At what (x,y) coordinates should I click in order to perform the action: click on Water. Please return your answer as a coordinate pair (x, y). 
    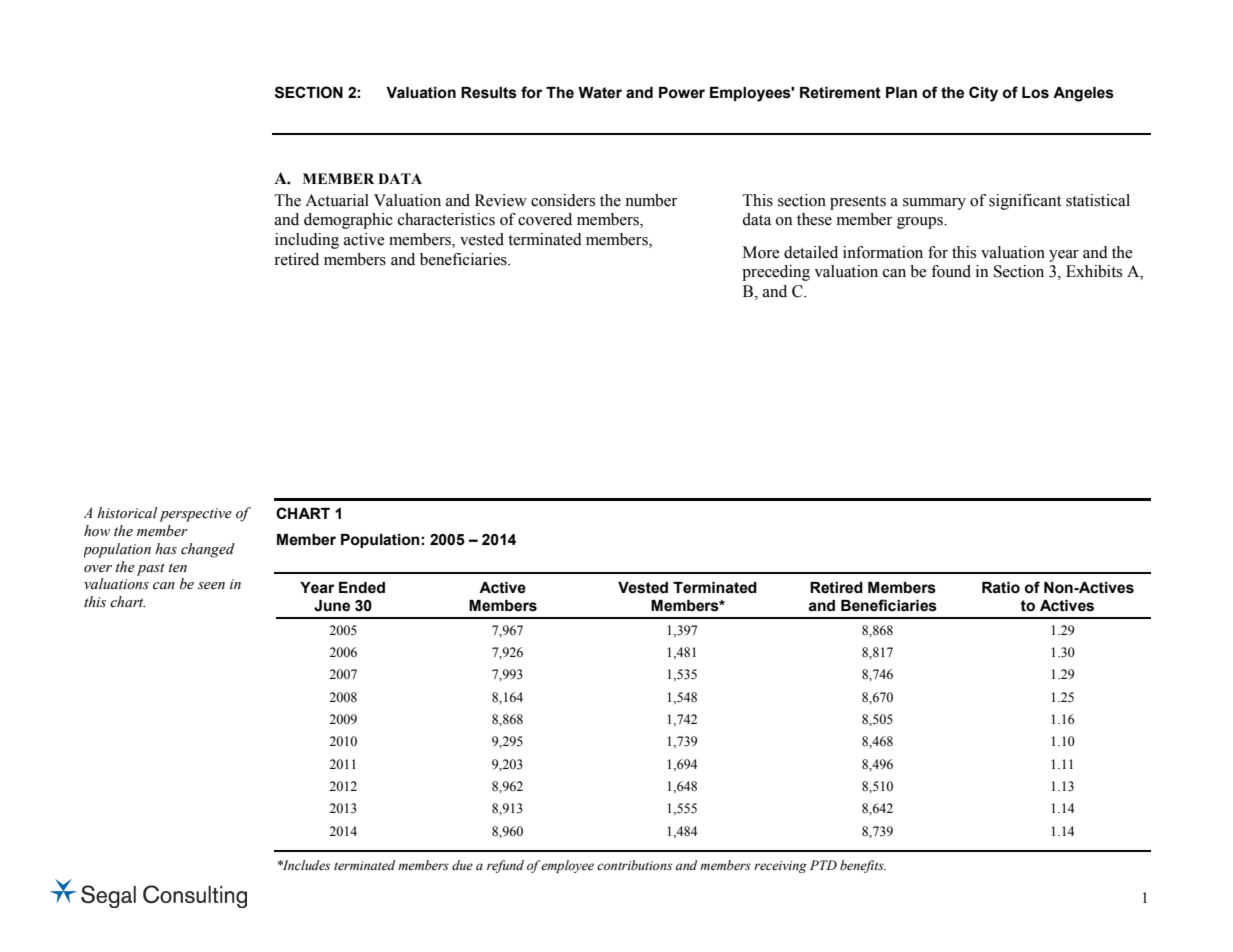
    Looking at the image, I should click on (600, 93).
